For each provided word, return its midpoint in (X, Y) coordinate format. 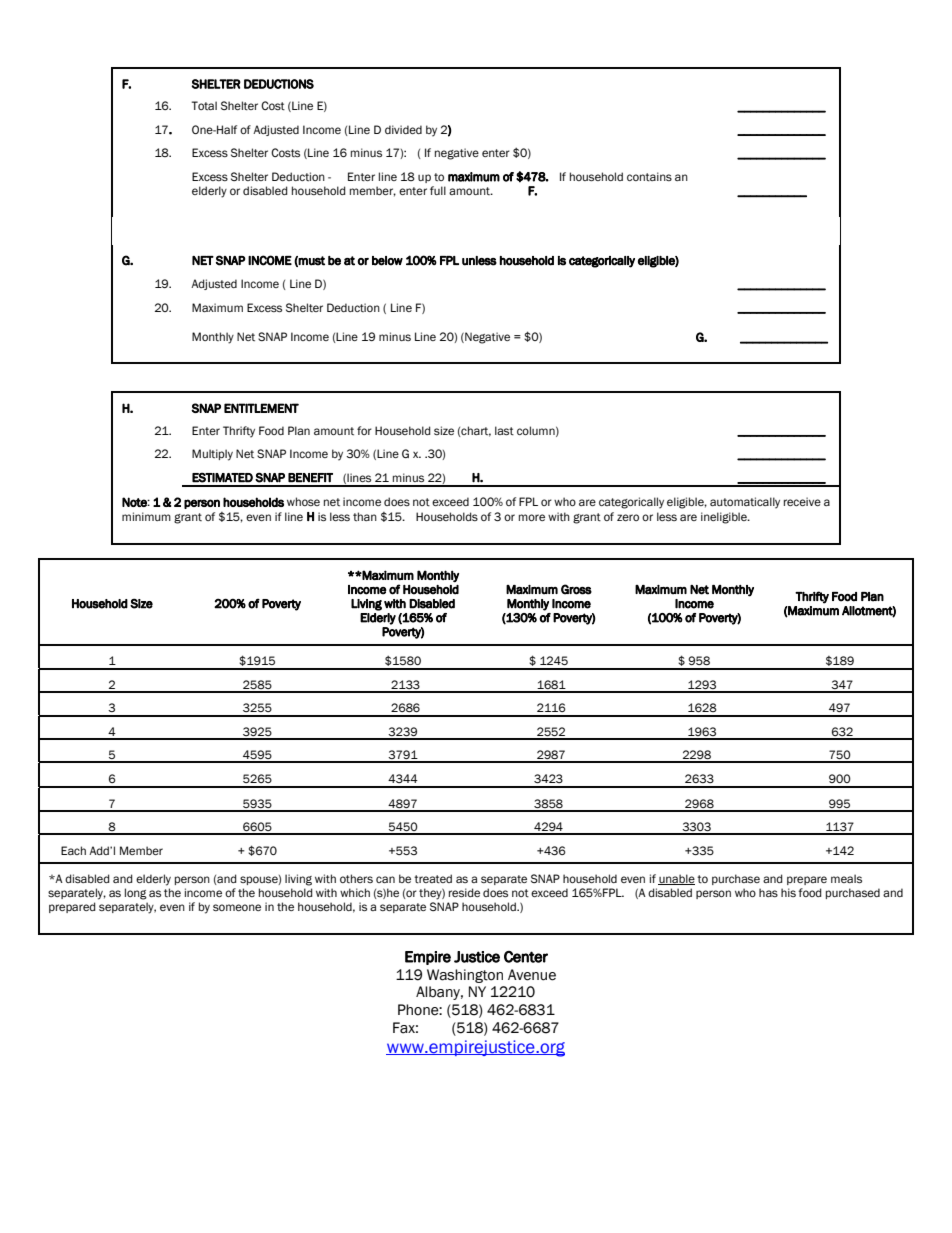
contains (649, 177)
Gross (576, 589)
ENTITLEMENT (261, 408)
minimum (146, 516)
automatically (745, 503)
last (504, 431)
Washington (465, 976)
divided (403, 129)
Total (204, 105)
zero (628, 517)
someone (237, 907)
